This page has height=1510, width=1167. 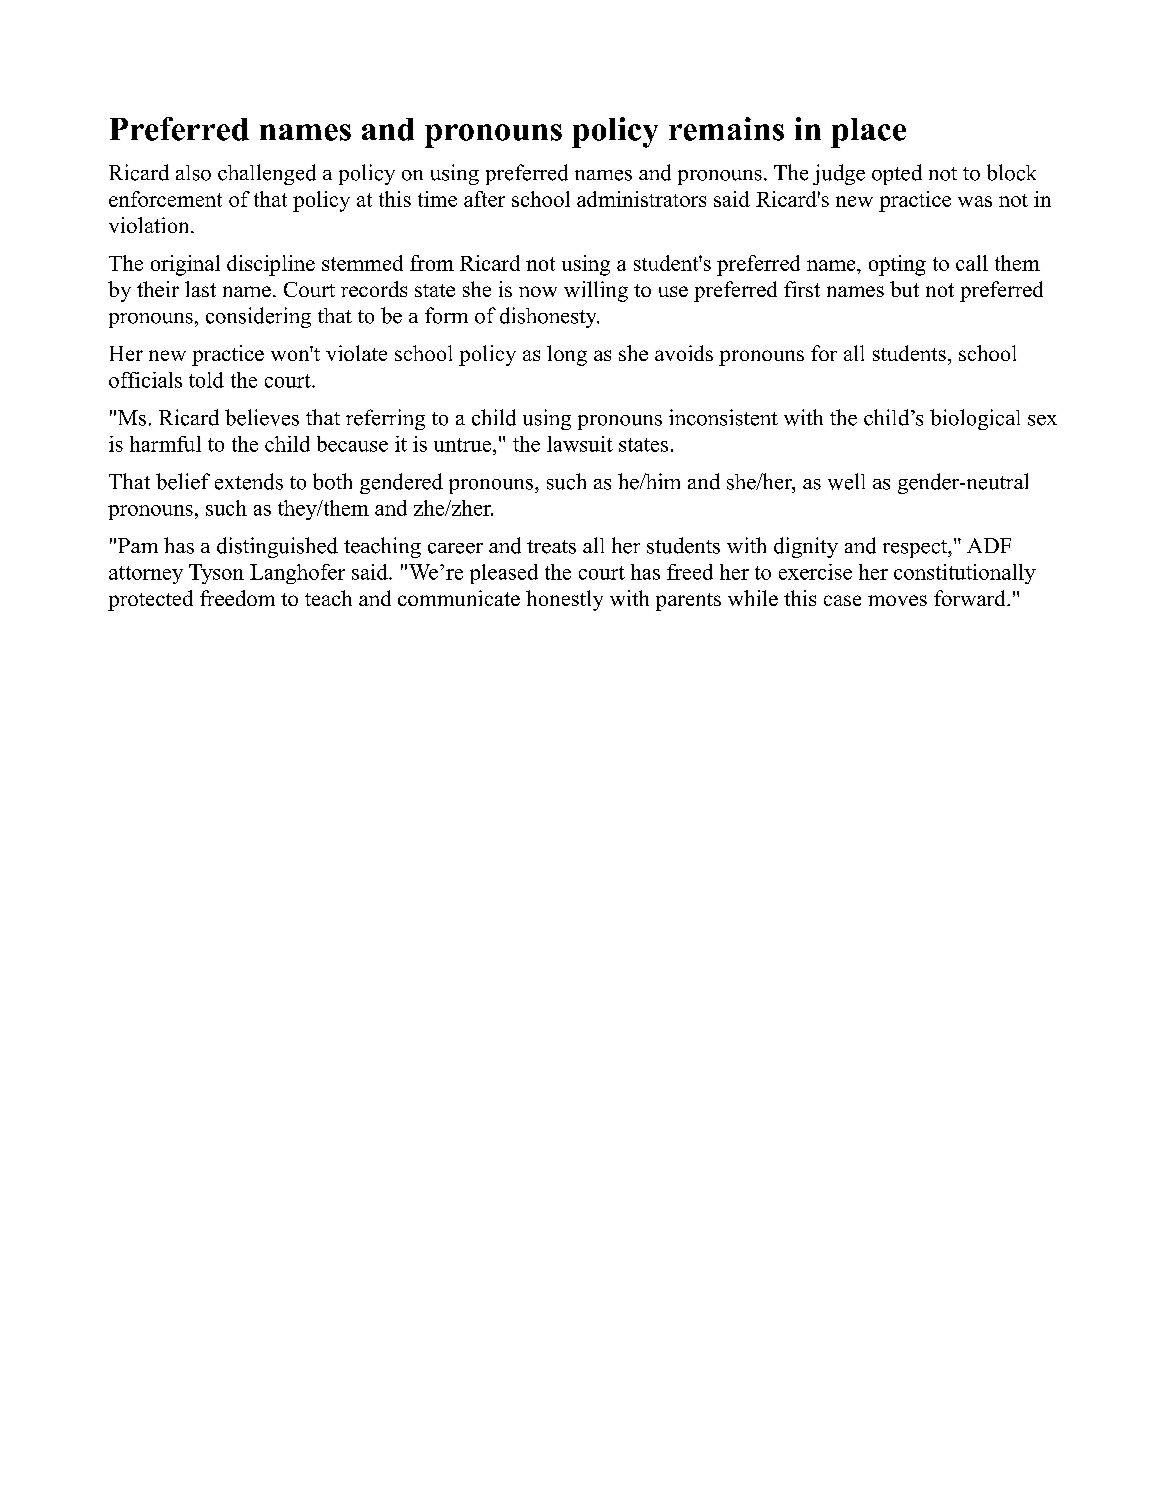 What do you see at coordinates (975, 419) in the page?
I see `biological` at bounding box center [975, 419].
